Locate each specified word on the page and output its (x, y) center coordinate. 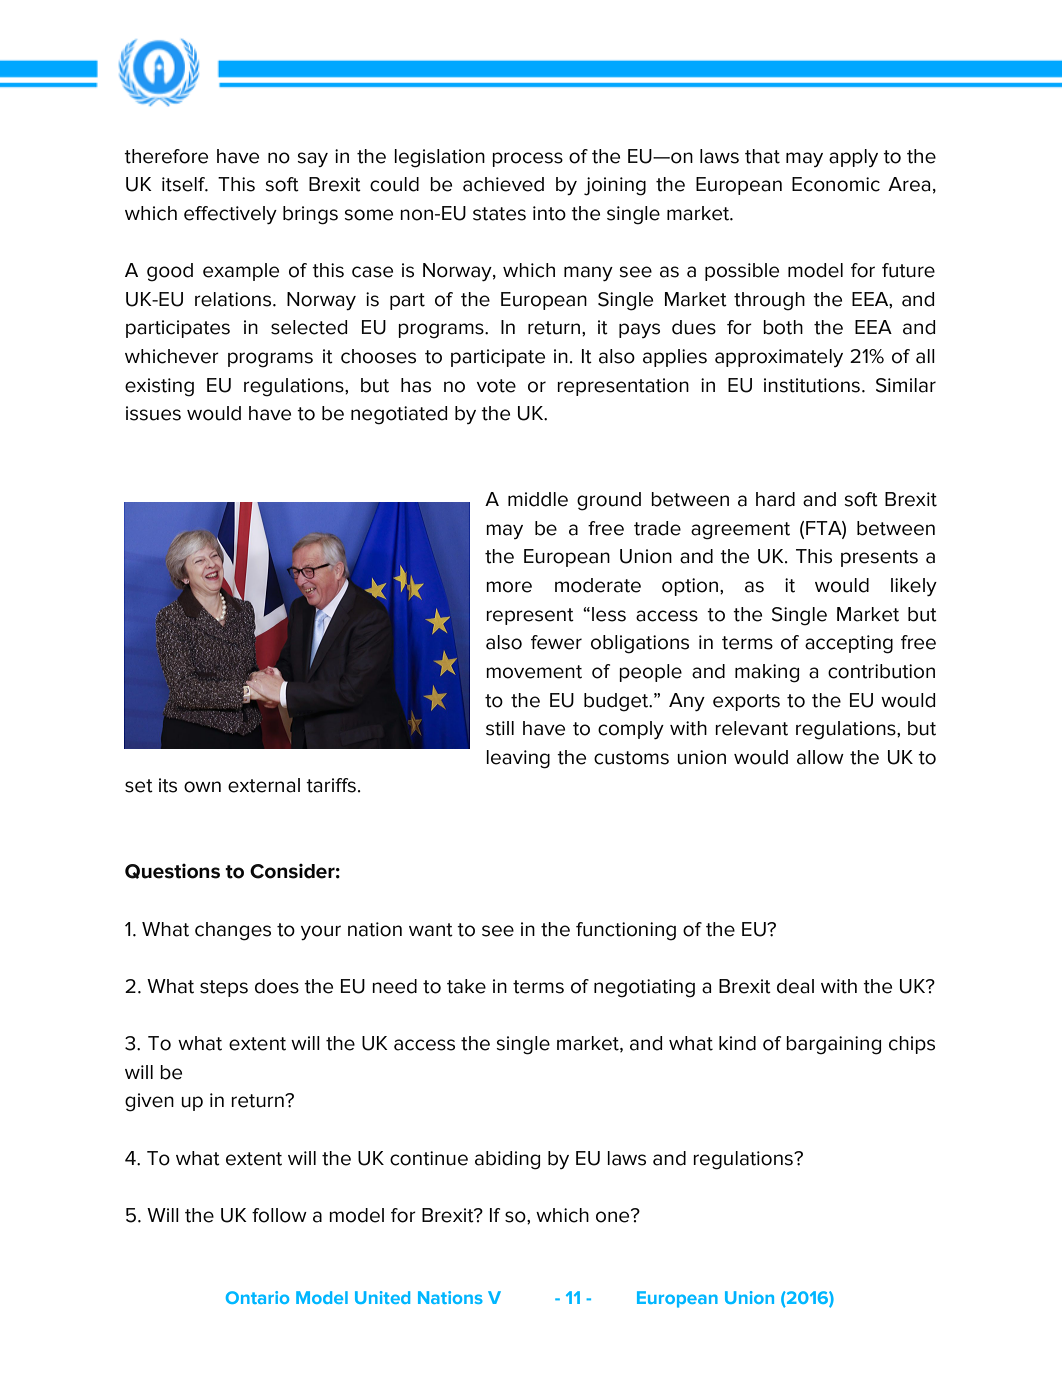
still (500, 728)
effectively (230, 215)
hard (775, 499)
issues (153, 413)
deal (795, 986)
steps (224, 988)
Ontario (257, 1297)
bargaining (833, 1045)
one (614, 1216)
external (264, 785)
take (466, 986)
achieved (503, 184)
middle (538, 499)
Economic (836, 184)
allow (820, 757)
